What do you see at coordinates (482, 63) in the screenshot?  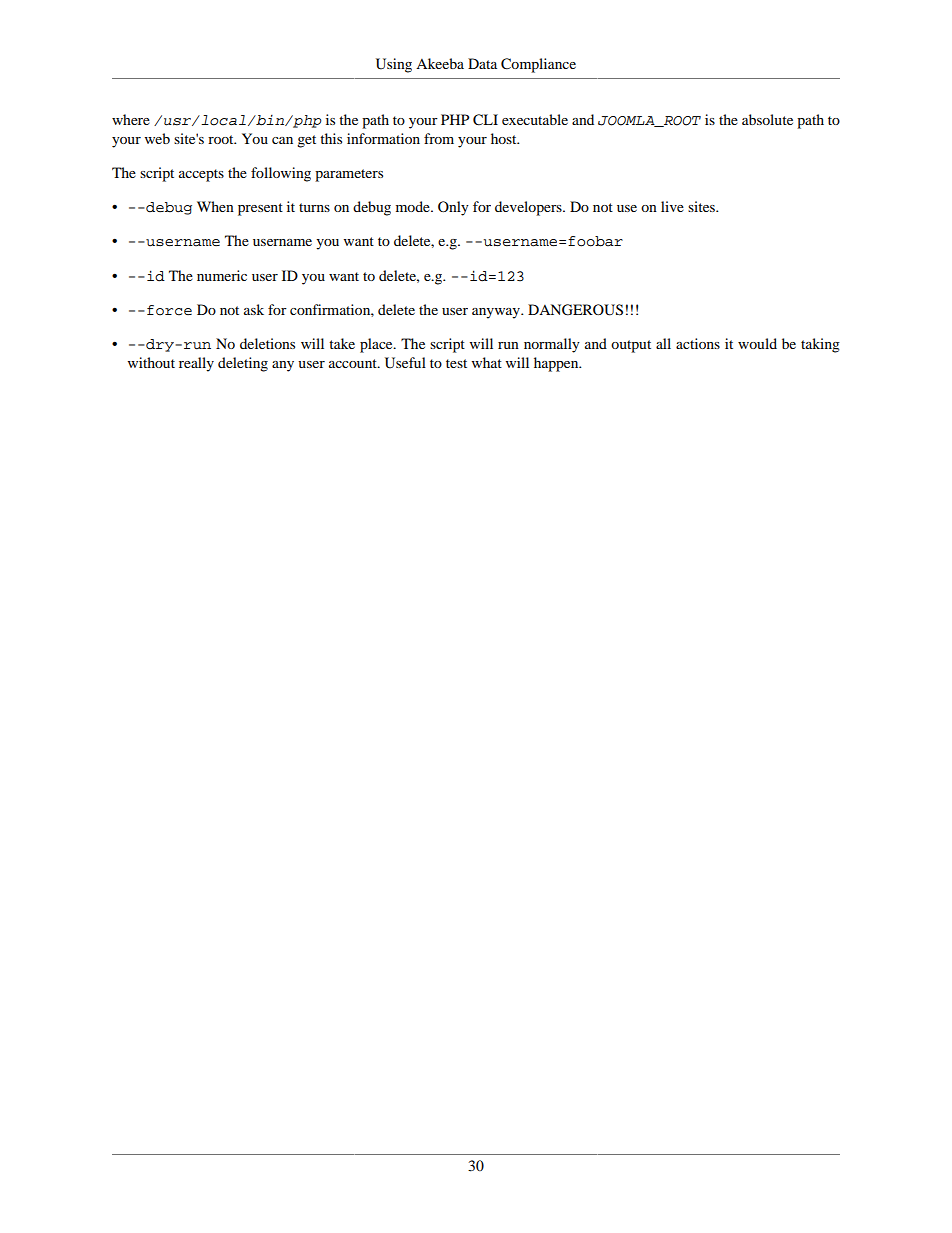 I see `Data` at bounding box center [482, 63].
